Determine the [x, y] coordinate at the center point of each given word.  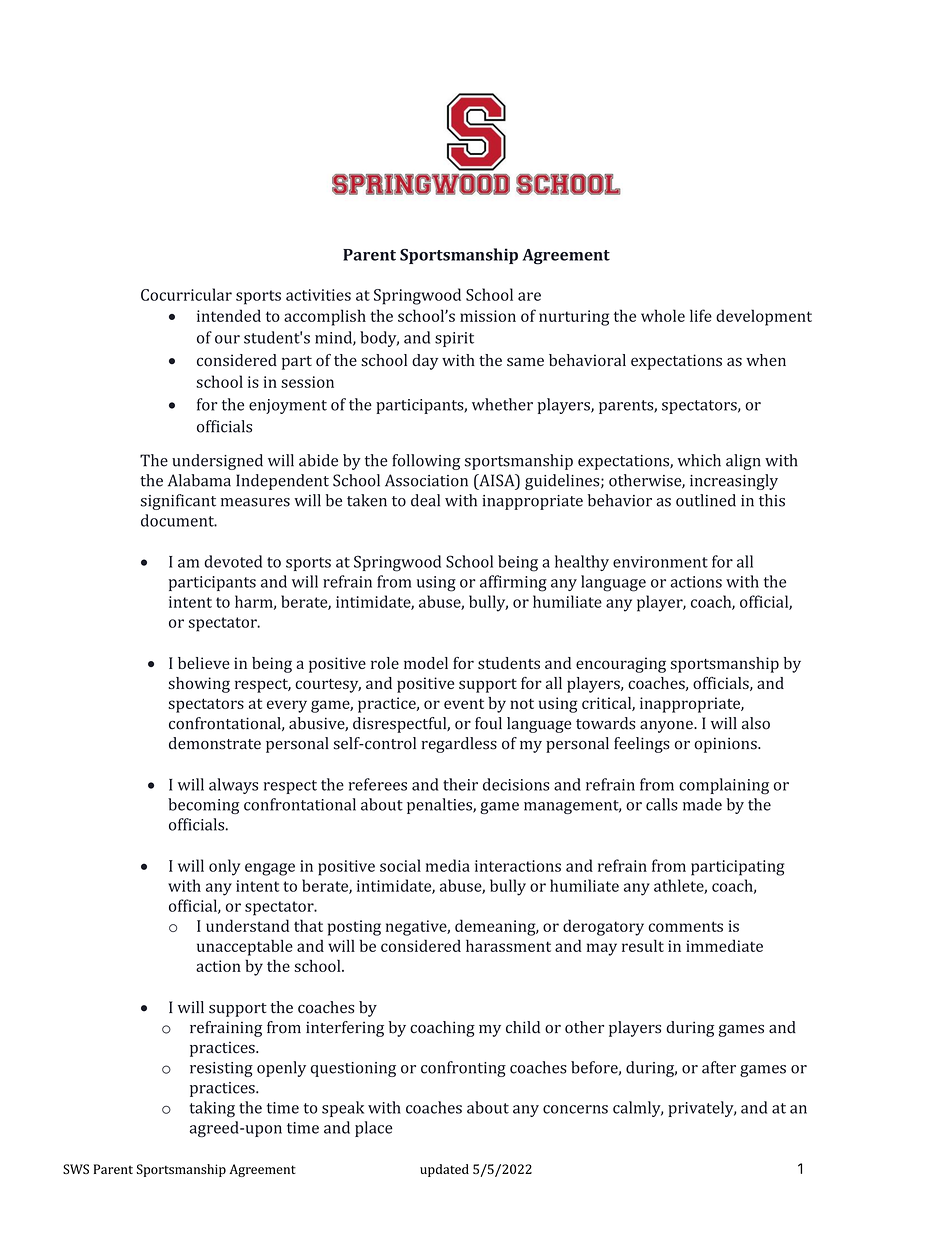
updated [444, 1170]
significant [178, 502]
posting [354, 928]
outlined [706, 500]
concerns [575, 1109]
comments [685, 926]
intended [229, 315]
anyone [667, 727]
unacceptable [245, 947]
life [701, 315]
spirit [454, 339]
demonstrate [215, 743]
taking [212, 1109]
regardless [459, 745]
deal [425, 500]
